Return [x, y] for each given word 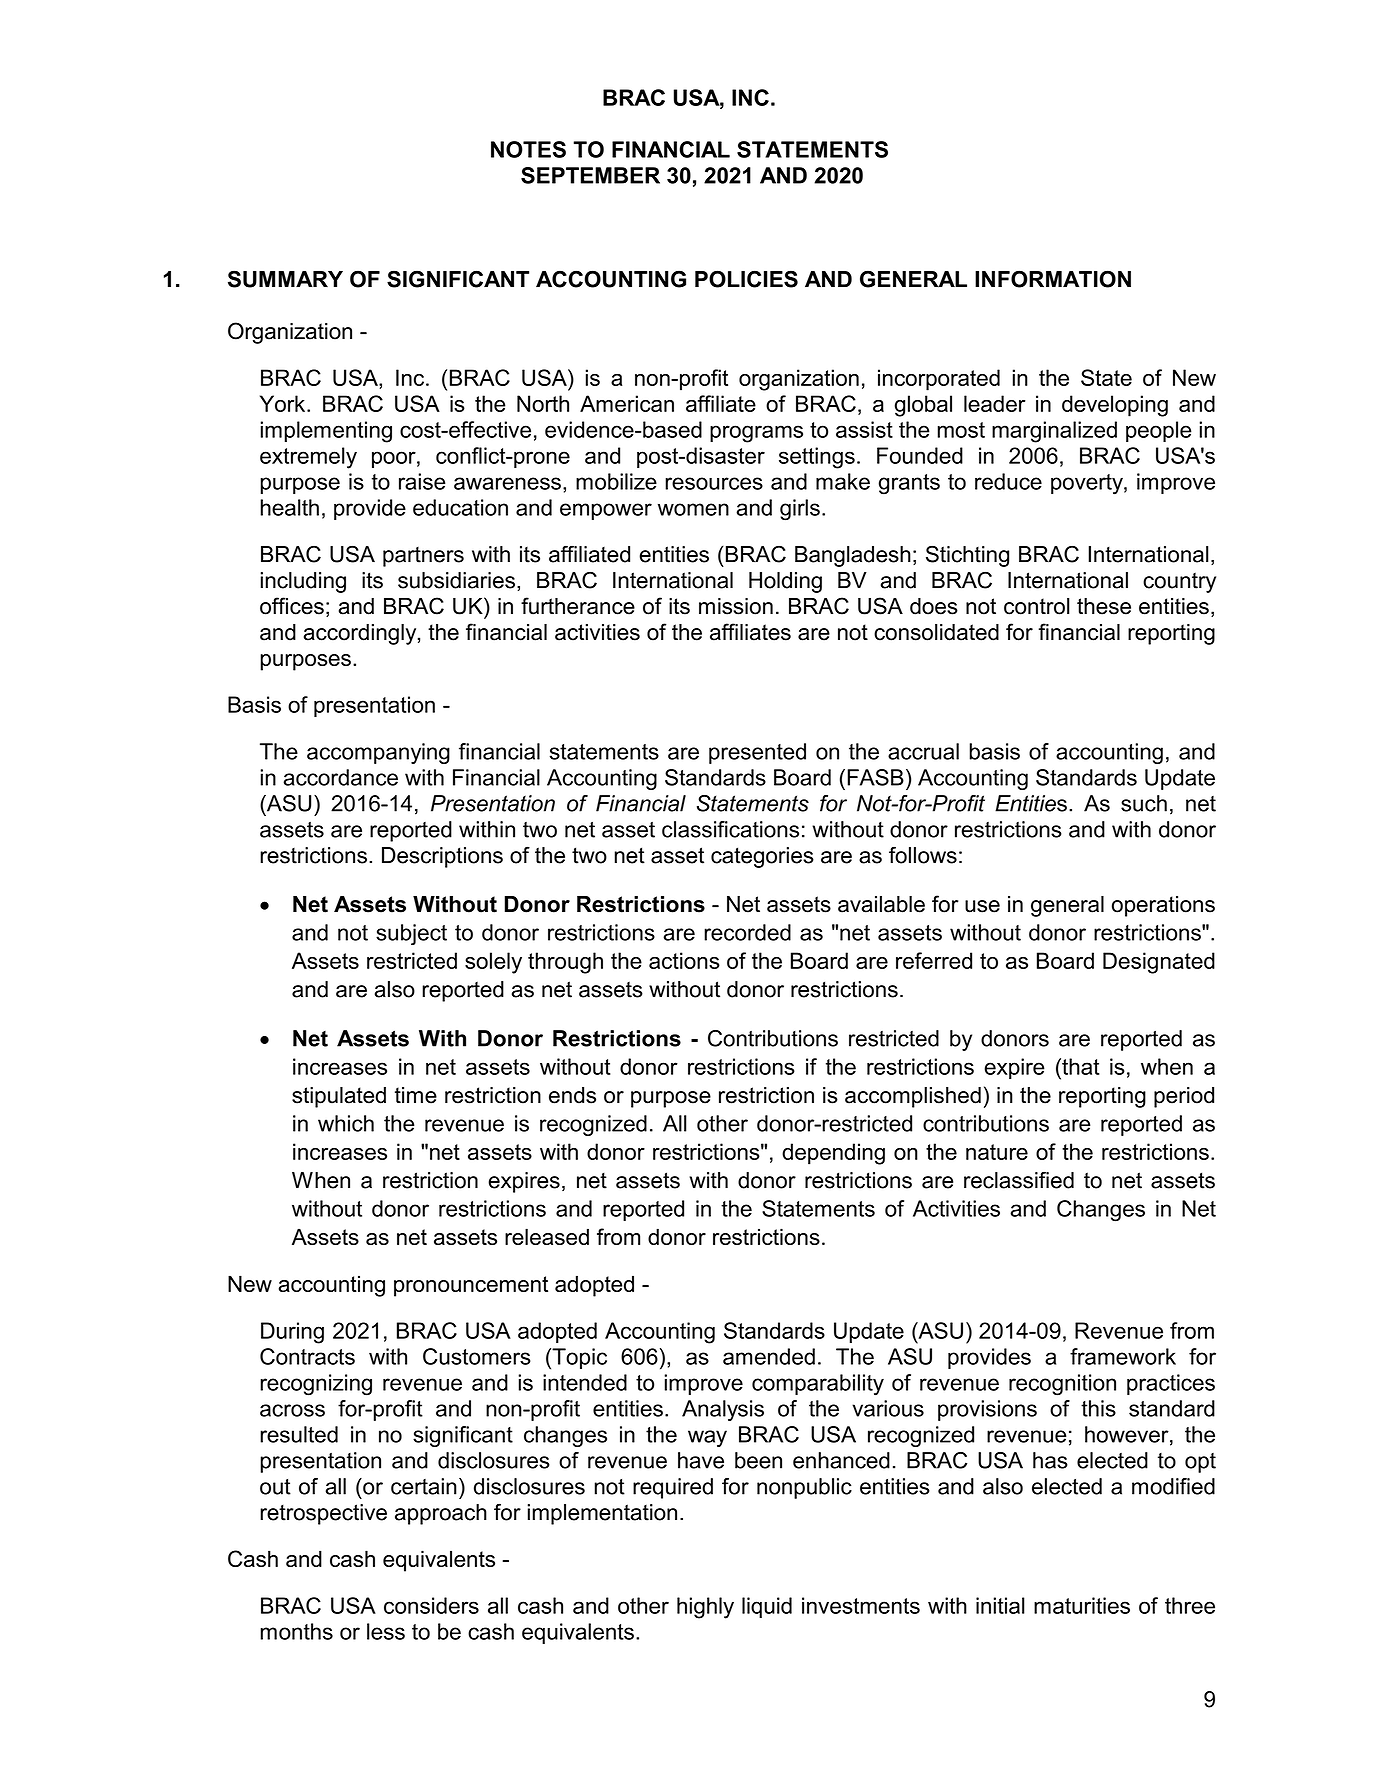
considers [431, 1605]
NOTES [528, 149]
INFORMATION [1053, 279]
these [1104, 606]
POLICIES [746, 279]
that [1080, 1066]
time [416, 1095]
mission [736, 606]
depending [833, 1154]
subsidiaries [456, 580]
